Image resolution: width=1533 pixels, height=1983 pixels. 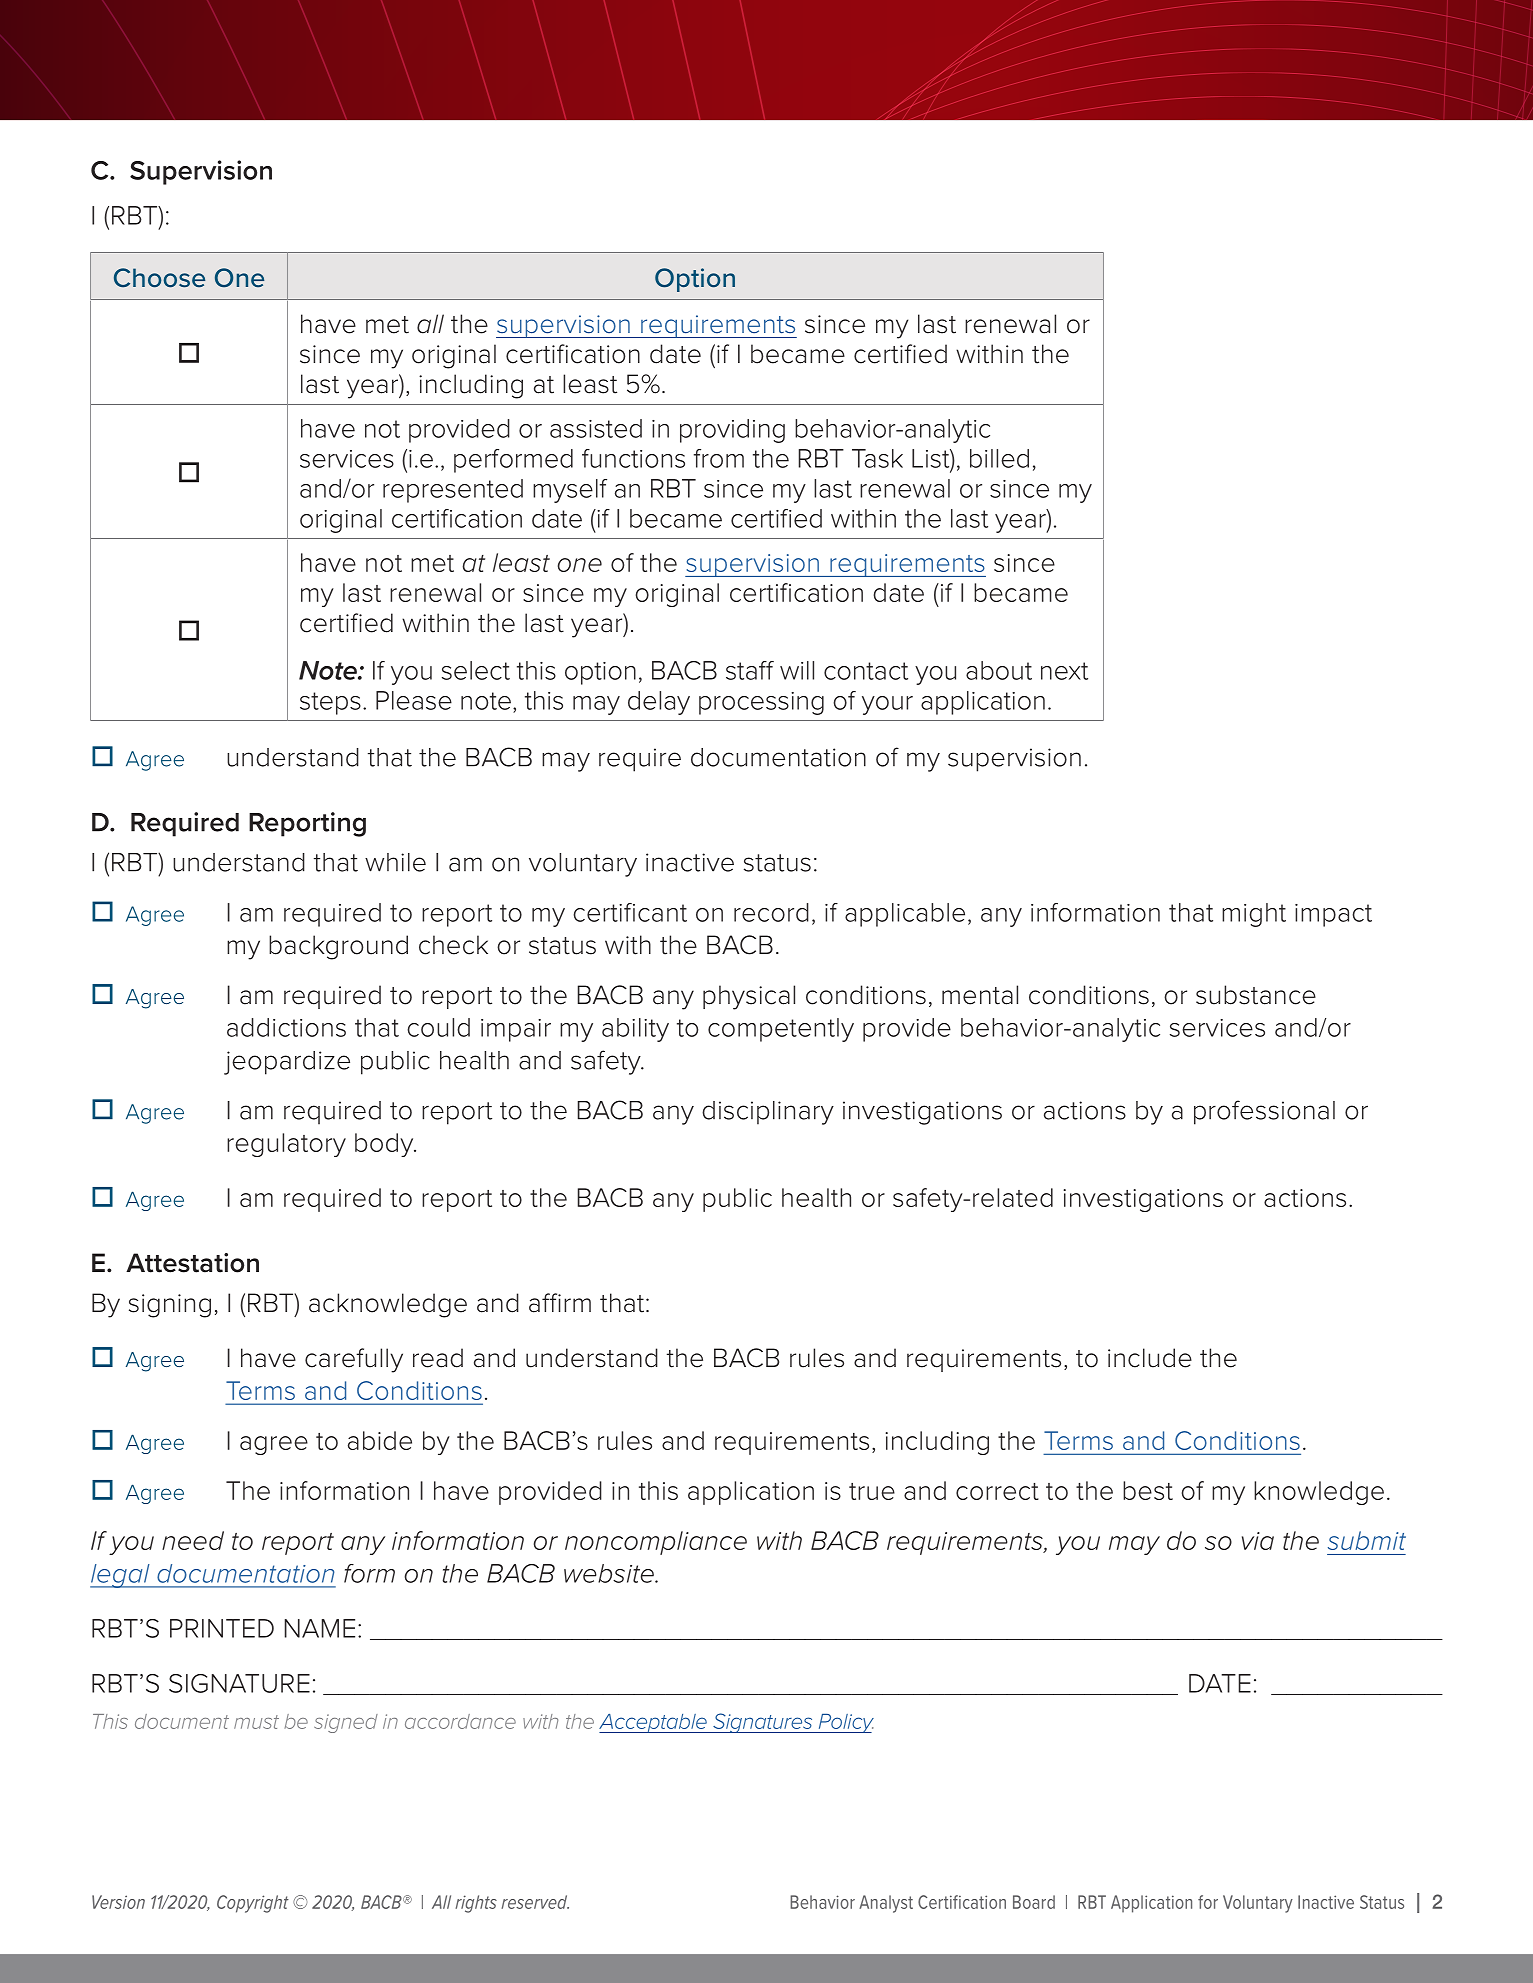 What do you see at coordinates (732, 431) in the screenshot?
I see `providing` at bounding box center [732, 431].
